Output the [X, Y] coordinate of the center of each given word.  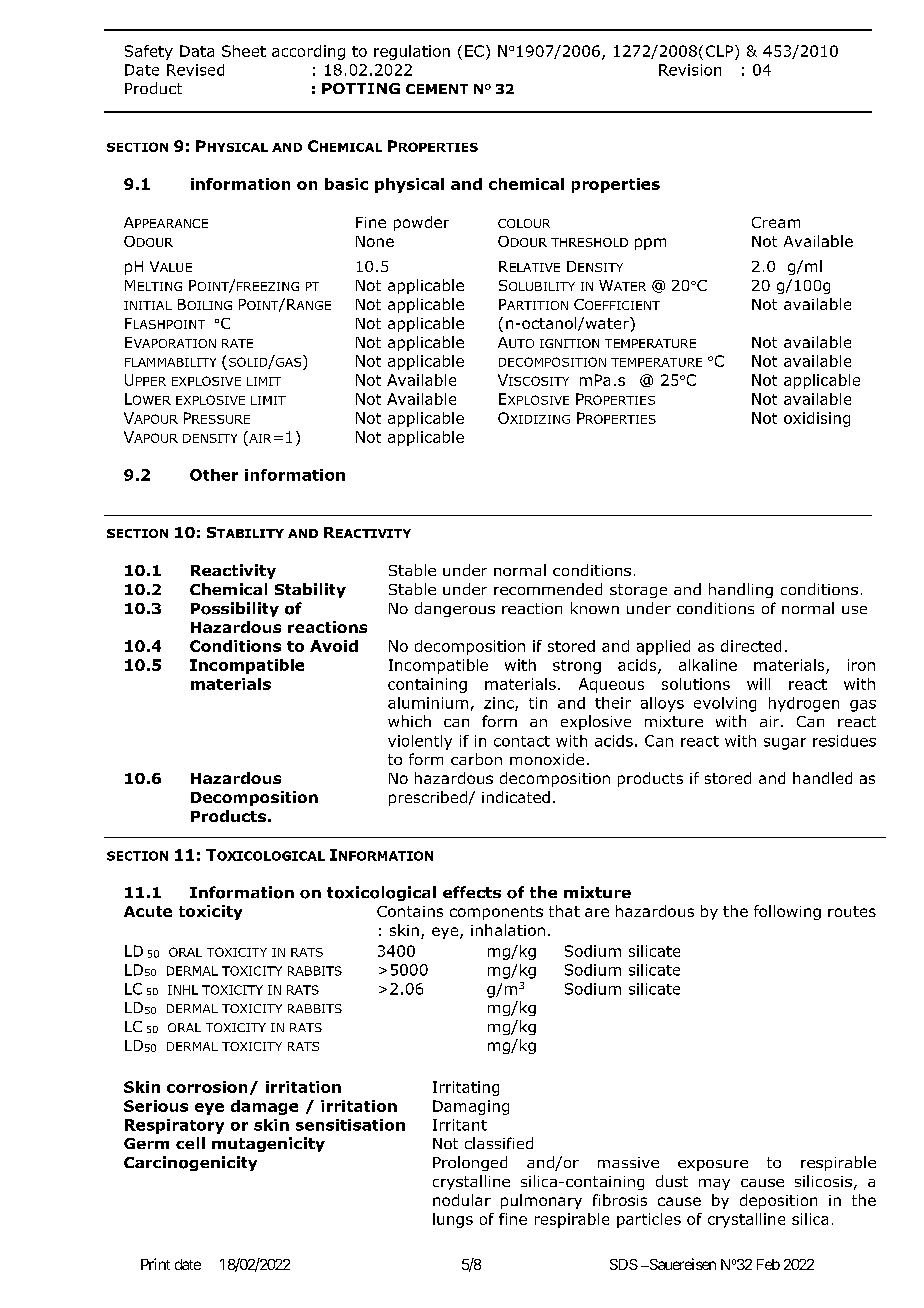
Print [155, 1264]
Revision [690, 70]
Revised [195, 70]
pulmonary [541, 1201]
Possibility [235, 609]
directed [751, 646]
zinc [500, 704]
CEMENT [437, 89]
